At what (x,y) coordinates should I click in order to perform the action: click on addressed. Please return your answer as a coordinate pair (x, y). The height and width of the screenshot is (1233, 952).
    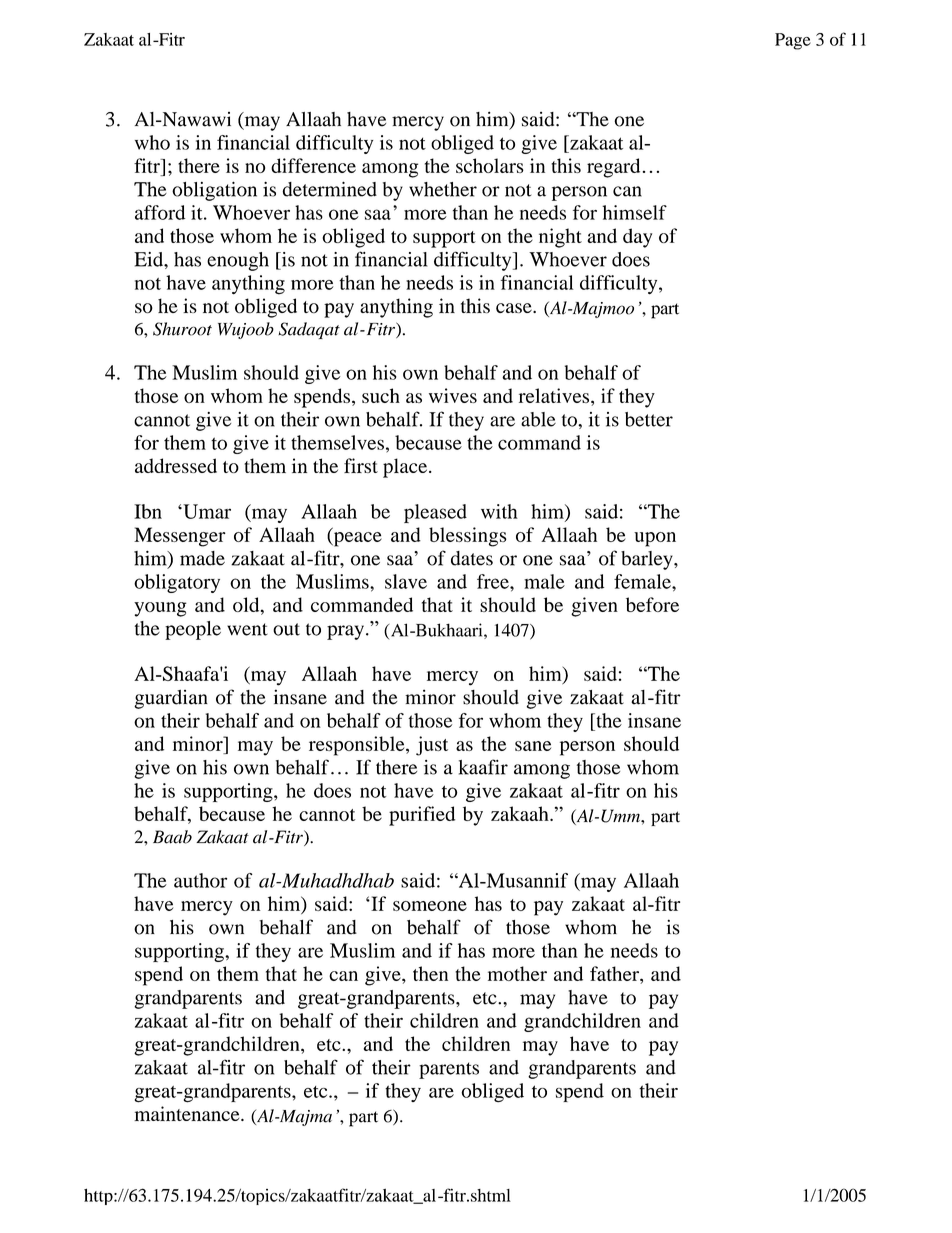
    Looking at the image, I should click on (176, 465).
